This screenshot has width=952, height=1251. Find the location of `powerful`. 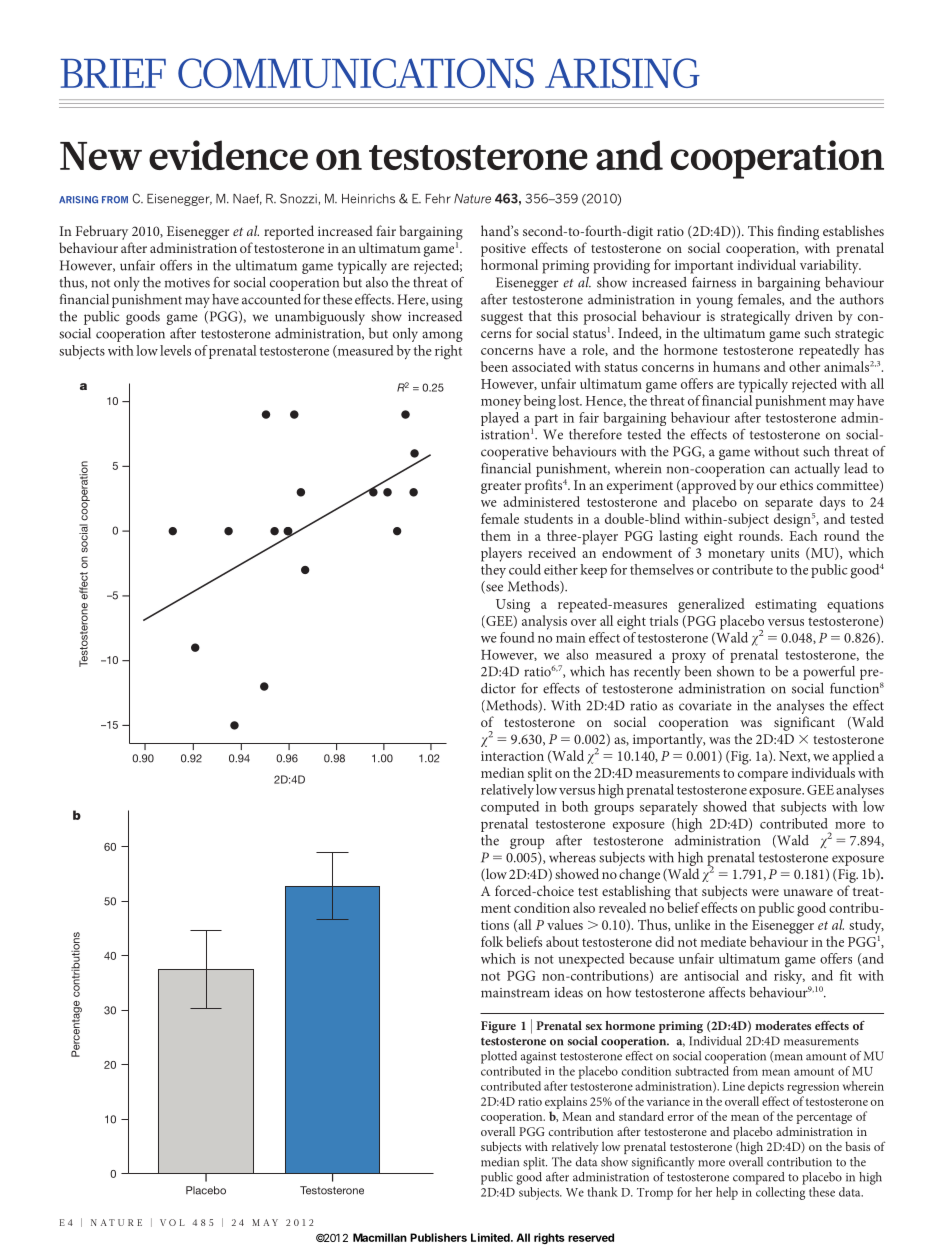

powerful is located at coordinates (829, 673).
